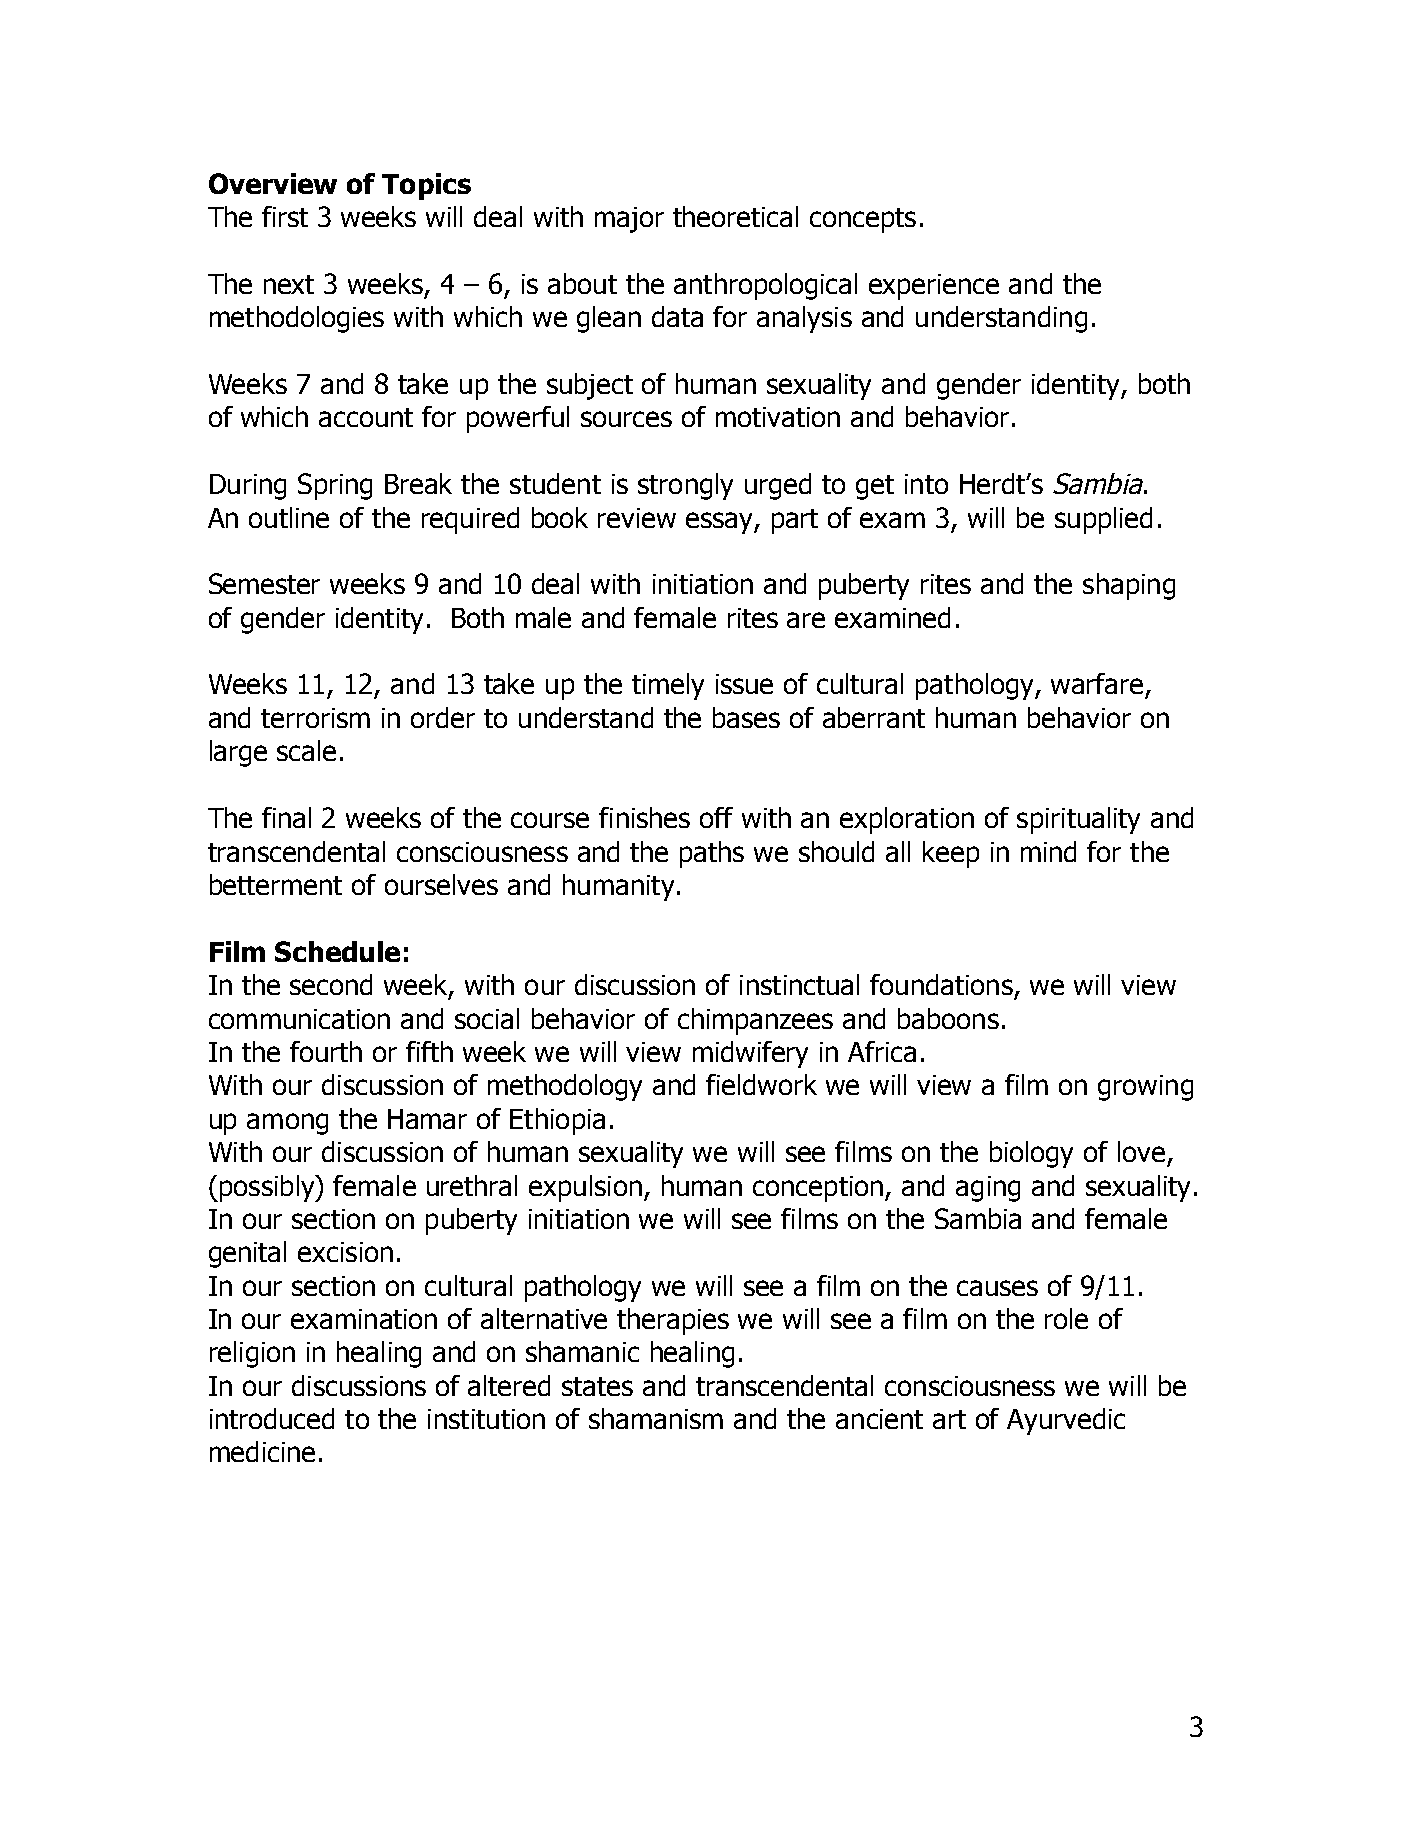 The height and width of the screenshot is (1826, 1411). I want to click on baboons, so click(948, 1018).
